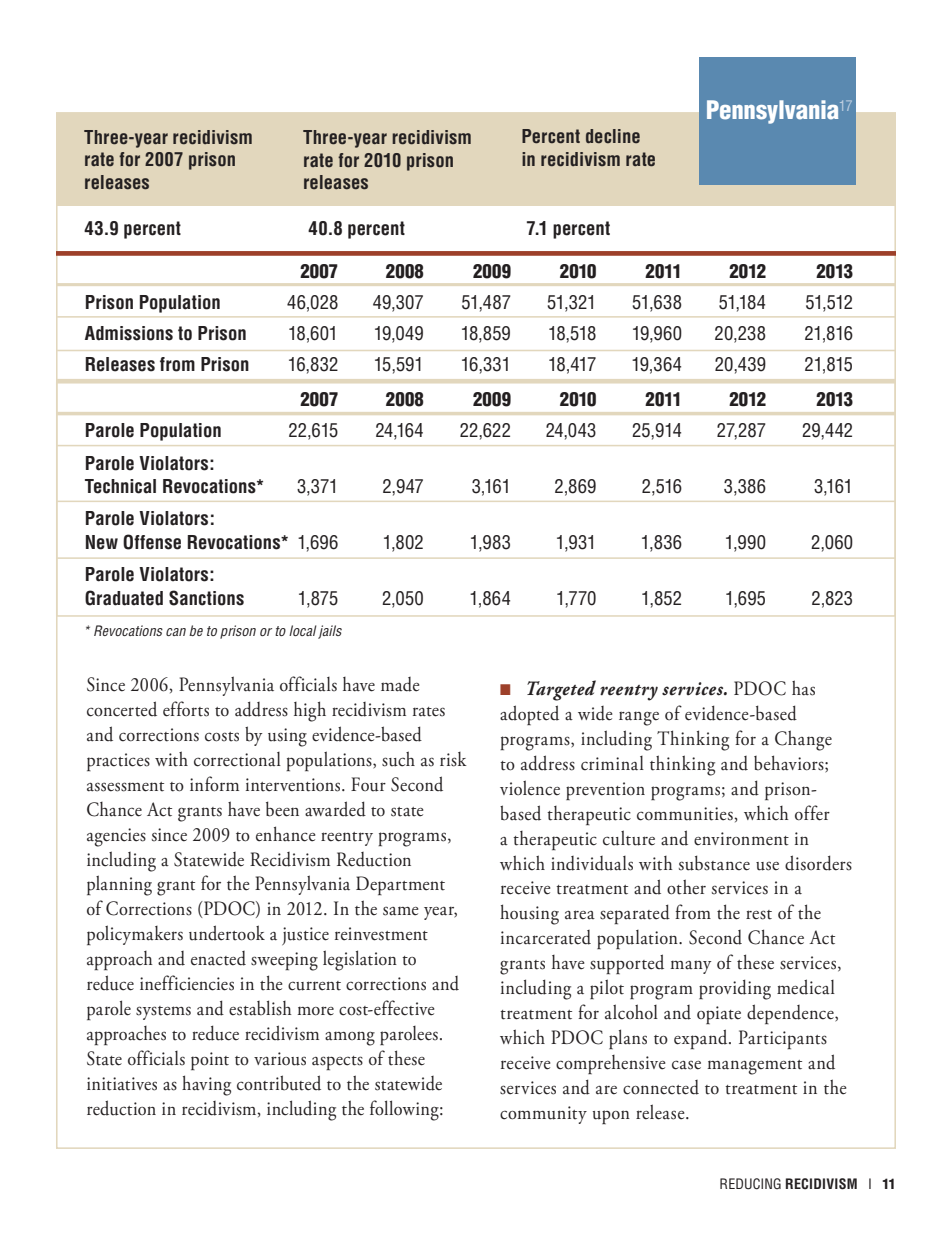 The width and height of the screenshot is (952, 1233). I want to click on Reducing, so click(750, 1184).
